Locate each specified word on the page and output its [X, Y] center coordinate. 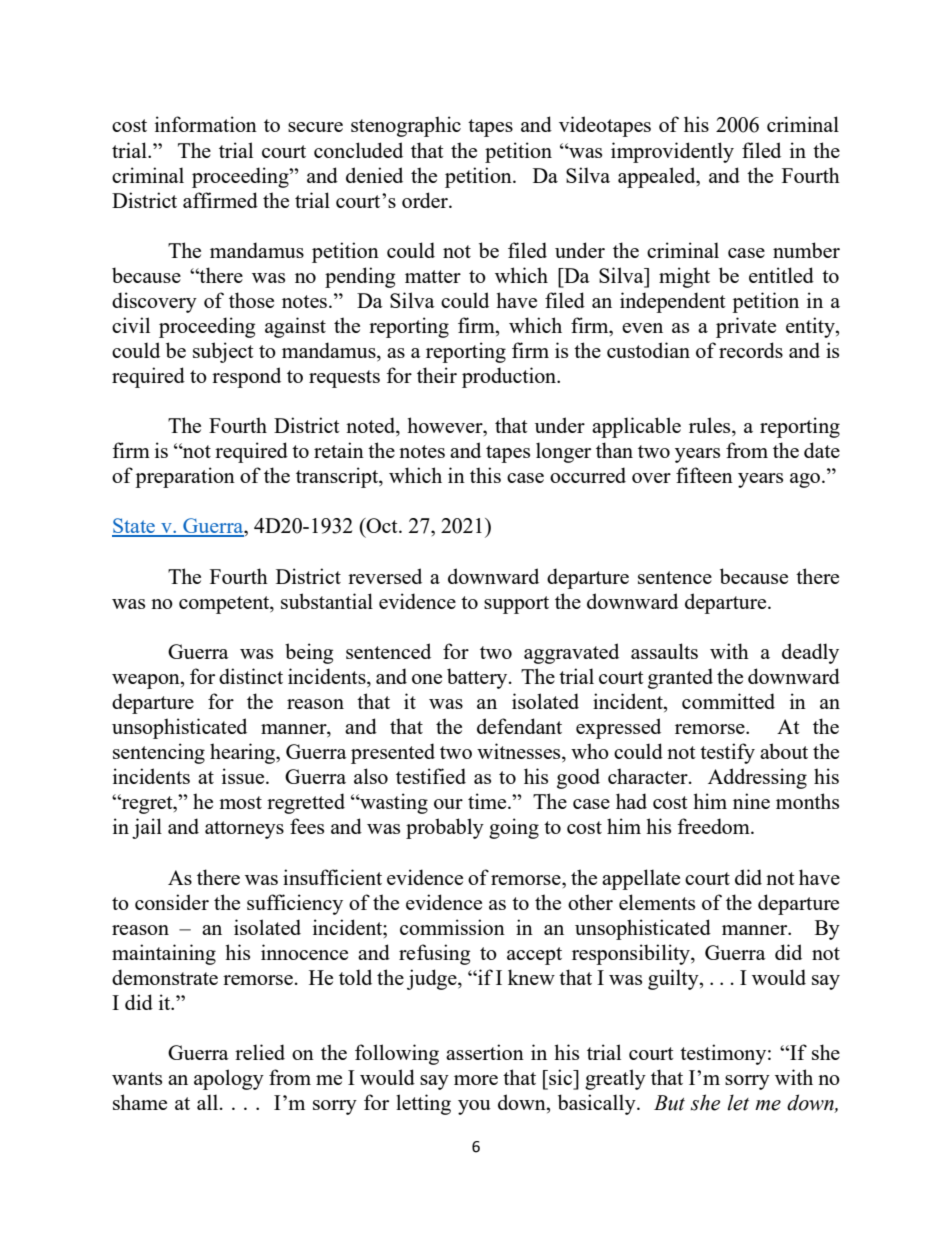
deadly [810, 653]
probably [445, 828]
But [669, 1103]
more [476, 1080]
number [806, 250]
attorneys [244, 830]
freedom [714, 826]
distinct [251, 676]
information [206, 124]
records [751, 350]
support [516, 605]
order [426, 200]
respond [246, 377]
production [510, 377]
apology [229, 1079]
